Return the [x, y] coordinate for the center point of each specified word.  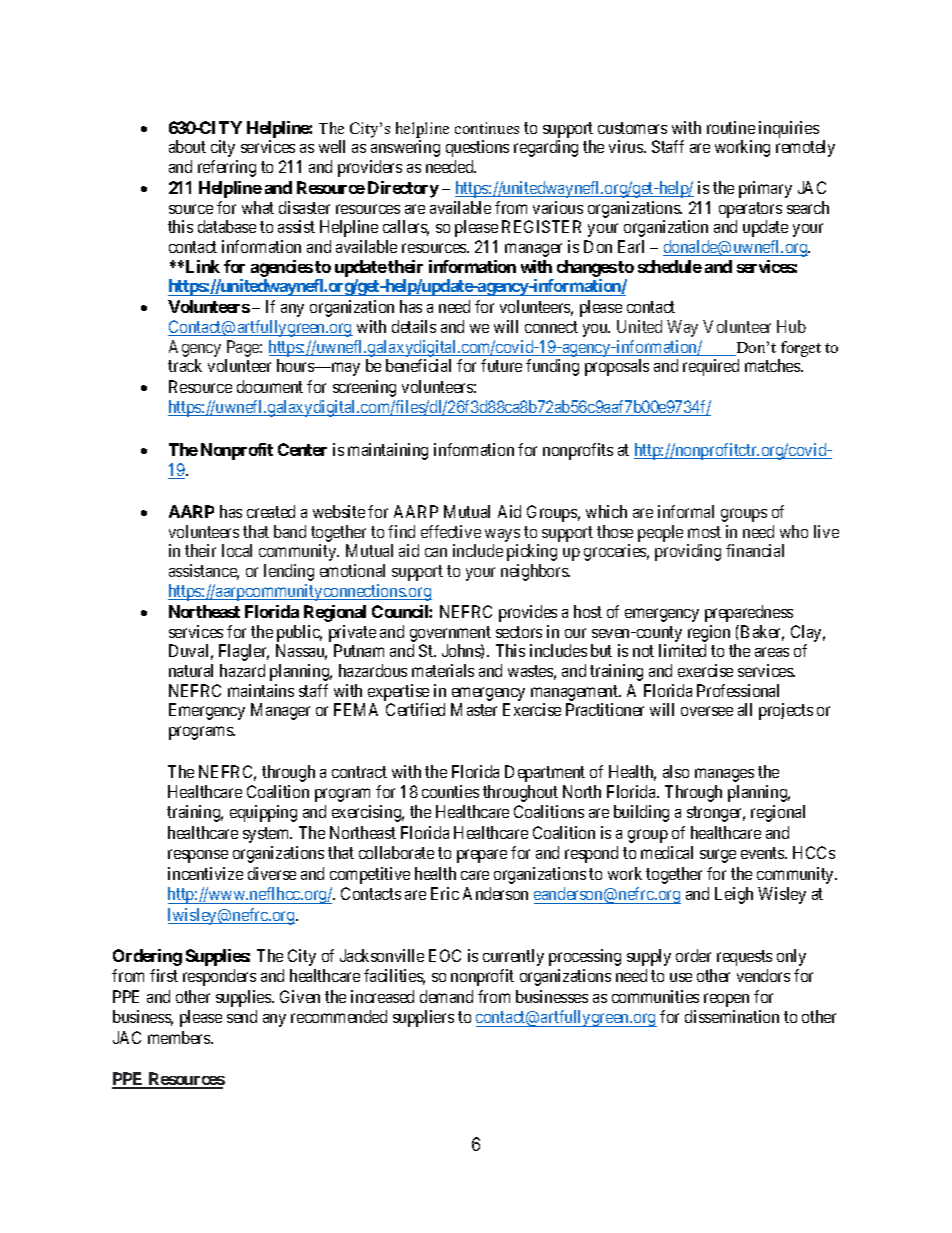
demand [446, 996]
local [237, 550]
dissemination [732, 1016]
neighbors [535, 572]
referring [227, 168]
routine [731, 127]
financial [755, 550]
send [242, 1016]
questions [477, 148]
